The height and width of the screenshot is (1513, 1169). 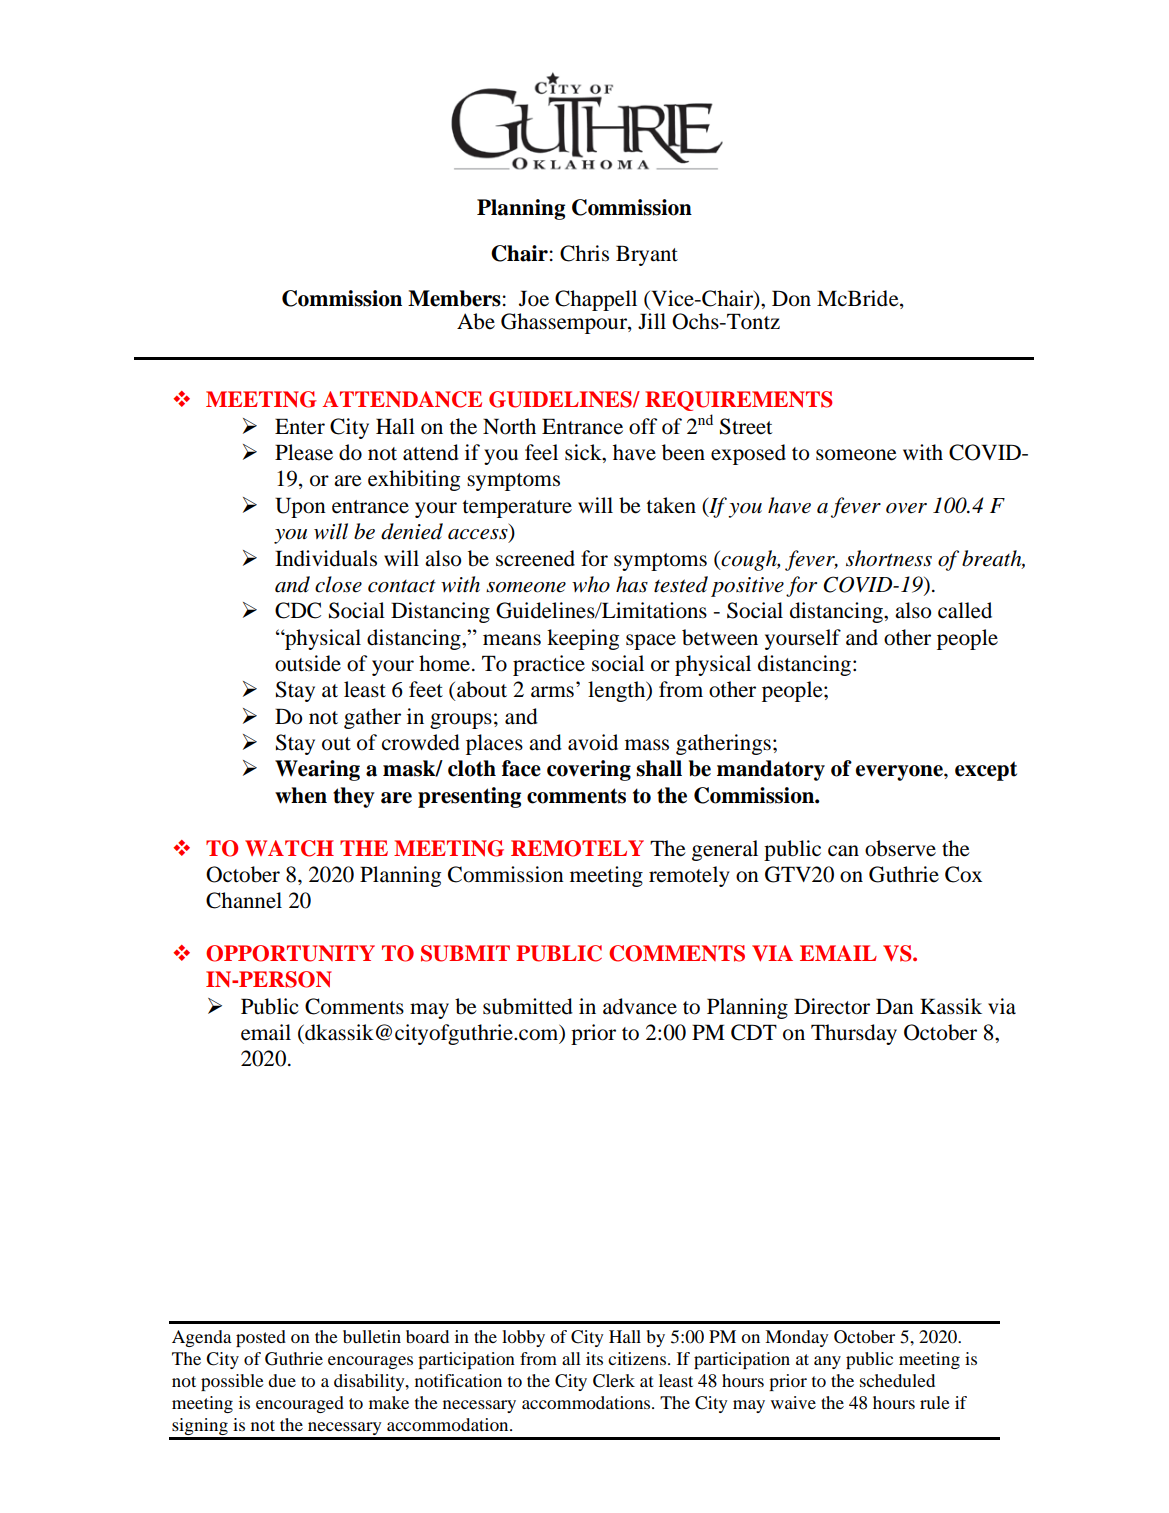 I want to click on avoid, so click(x=593, y=742).
